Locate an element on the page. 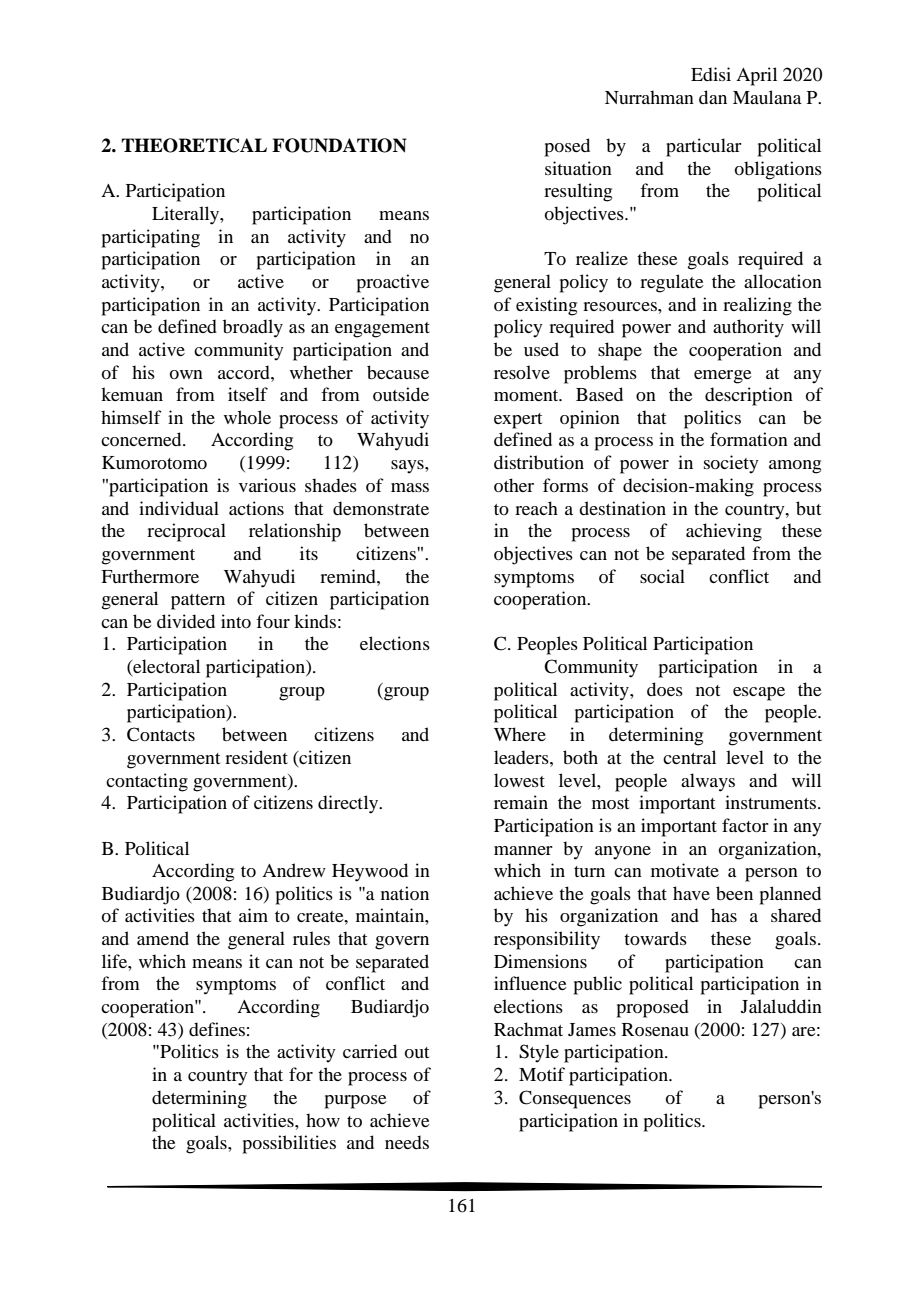 This image has width=924, height=1305. Consequences is located at coordinates (575, 1099).
